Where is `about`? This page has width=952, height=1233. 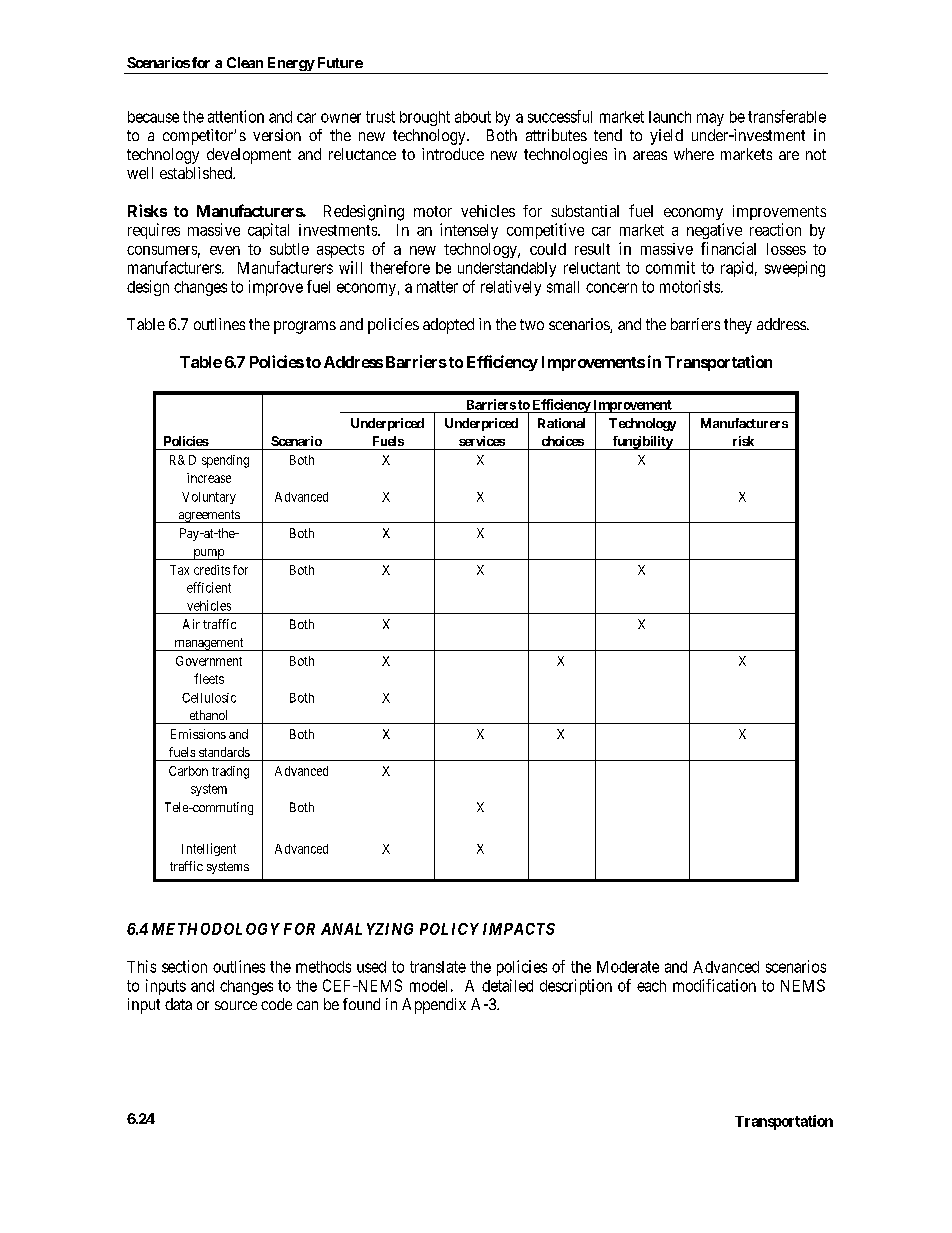 about is located at coordinates (473, 117).
